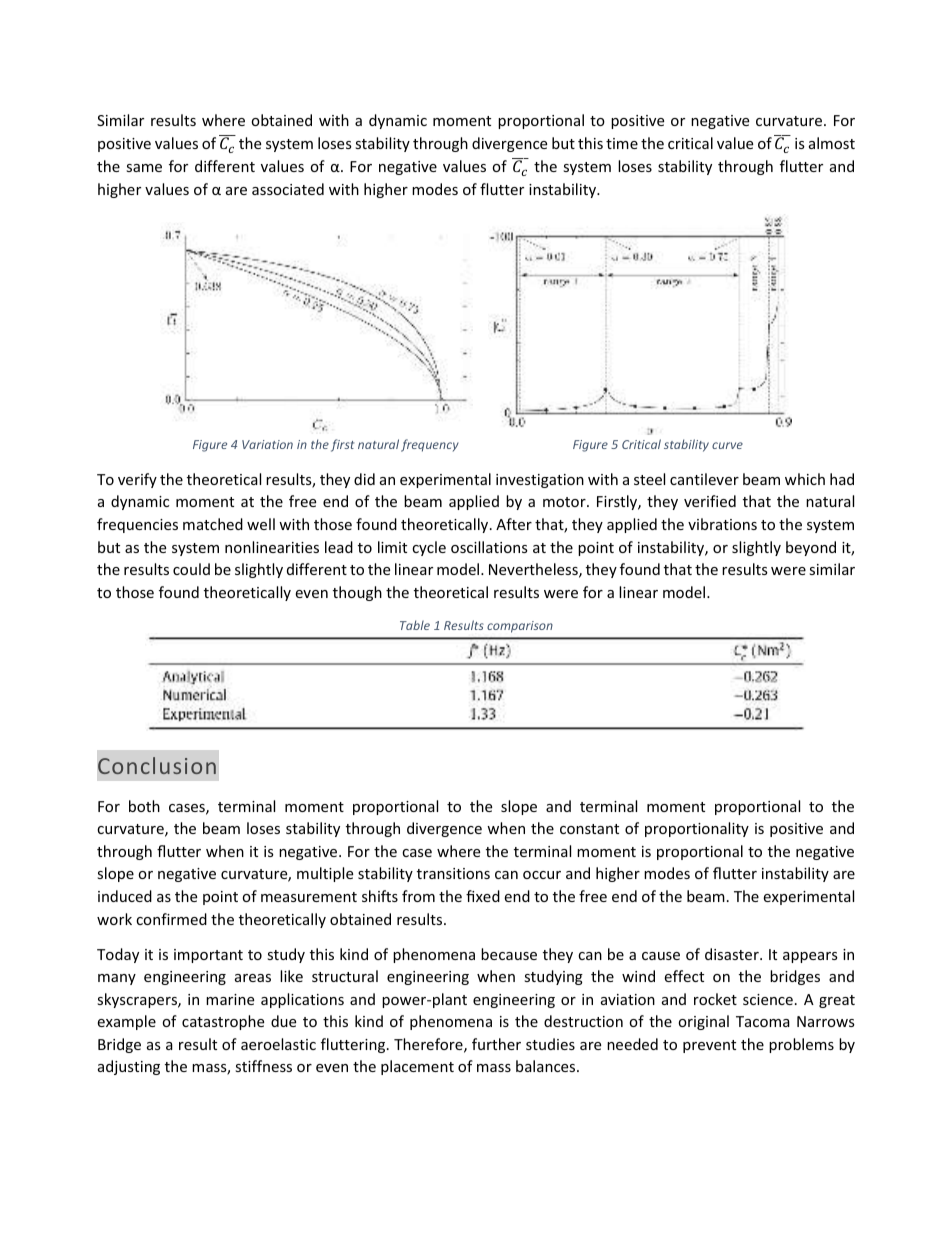 The height and width of the screenshot is (1233, 952). Describe the element at coordinates (763, 1021) in the screenshot. I see `Tacoma` at that location.
